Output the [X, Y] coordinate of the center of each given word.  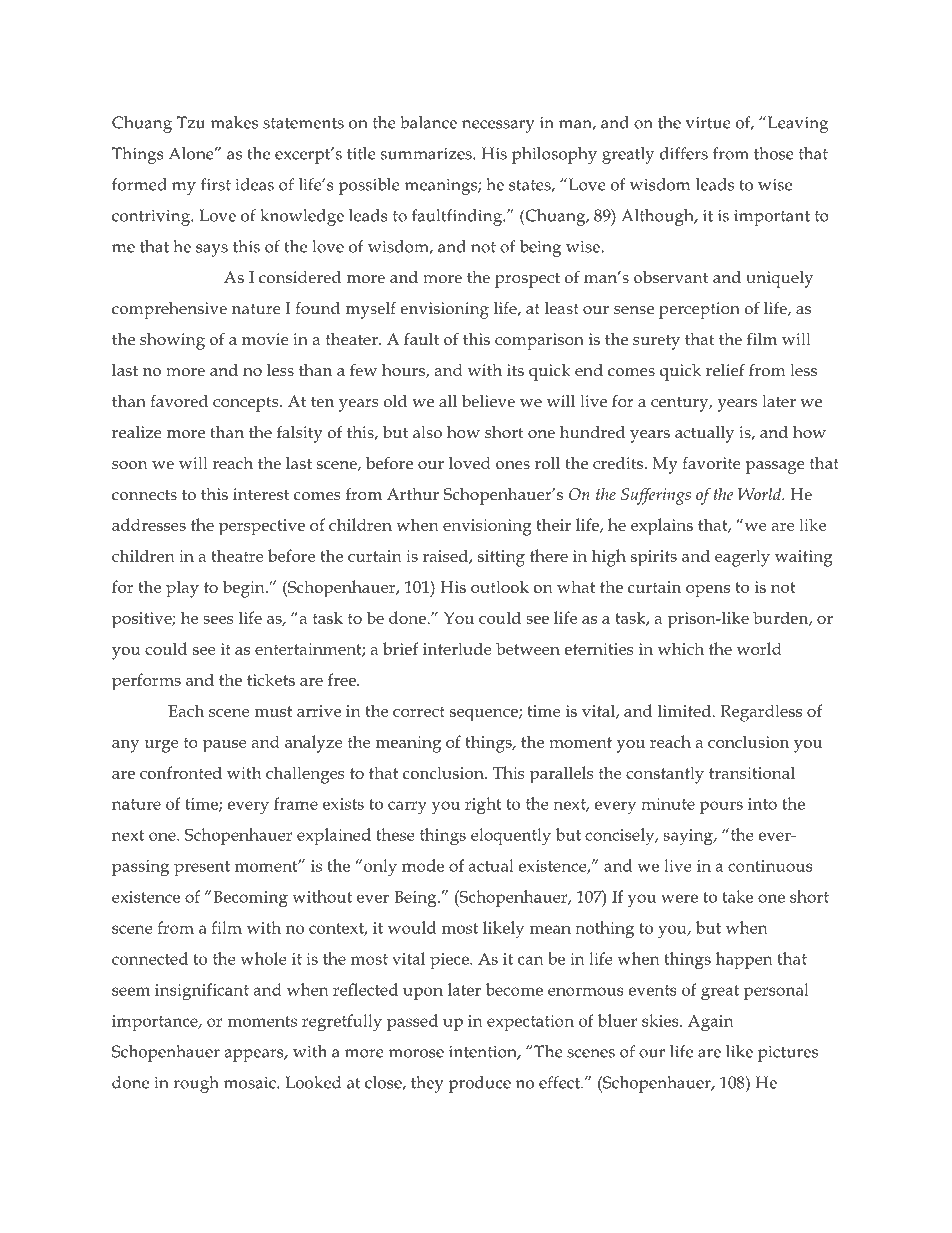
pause [225, 746]
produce [479, 1084]
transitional [752, 772]
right [483, 806]
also [427, 432]
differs [684, 153]
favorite [711, 463]
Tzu [191, 122]
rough [196, 1084]
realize [137, 432]
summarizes [427, 153]
